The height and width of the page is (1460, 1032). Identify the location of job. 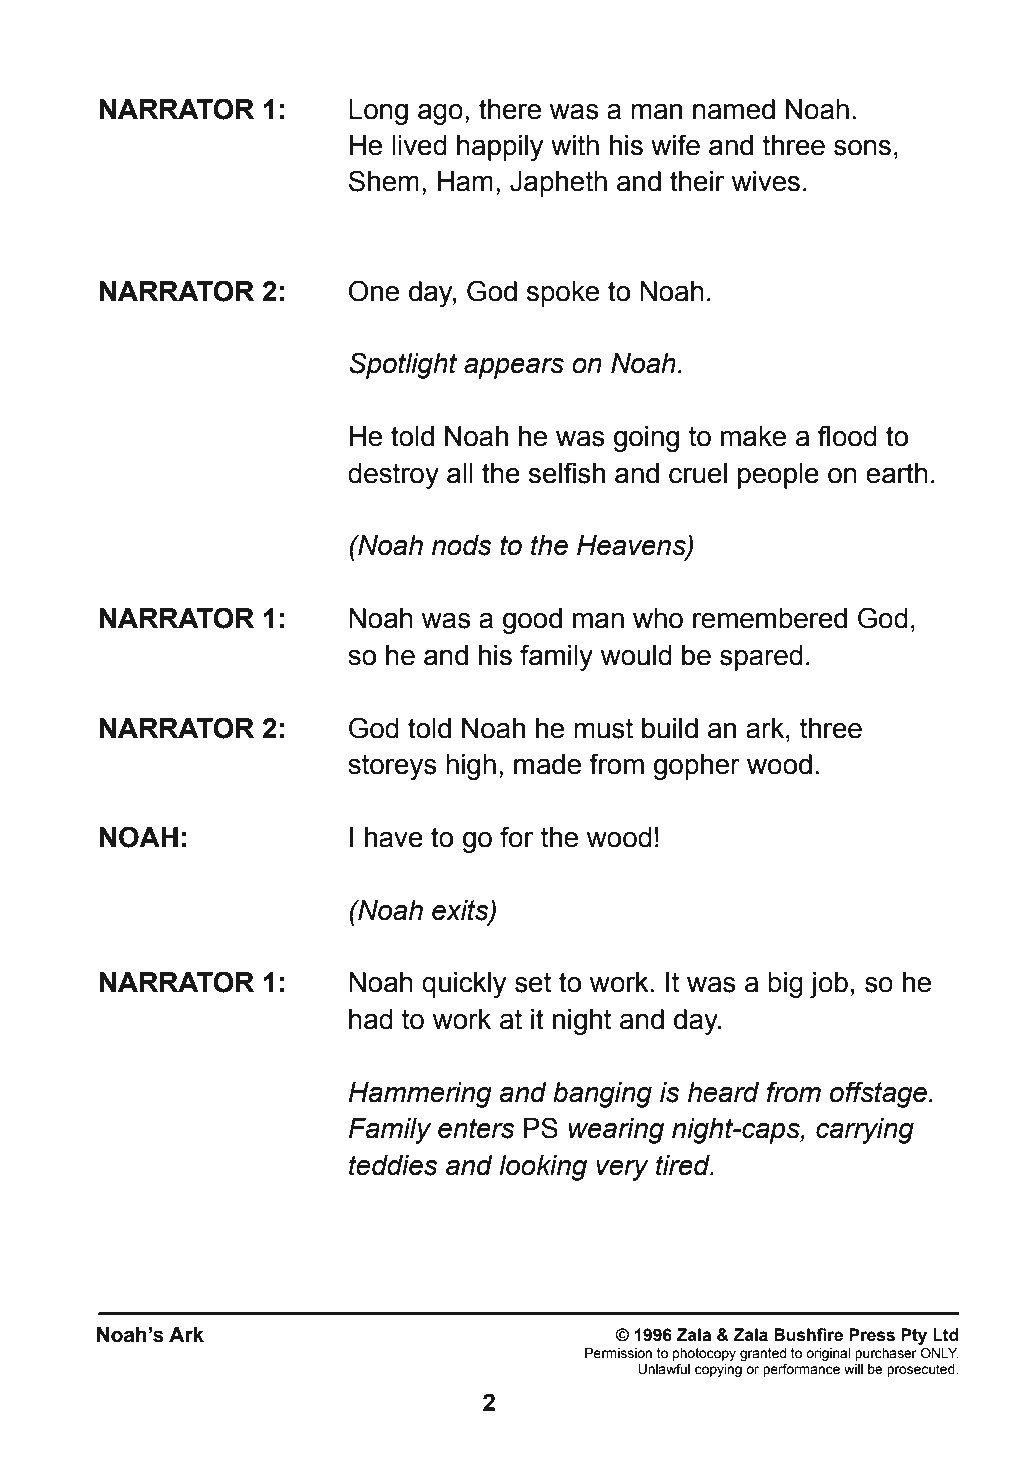
(829, 985).
